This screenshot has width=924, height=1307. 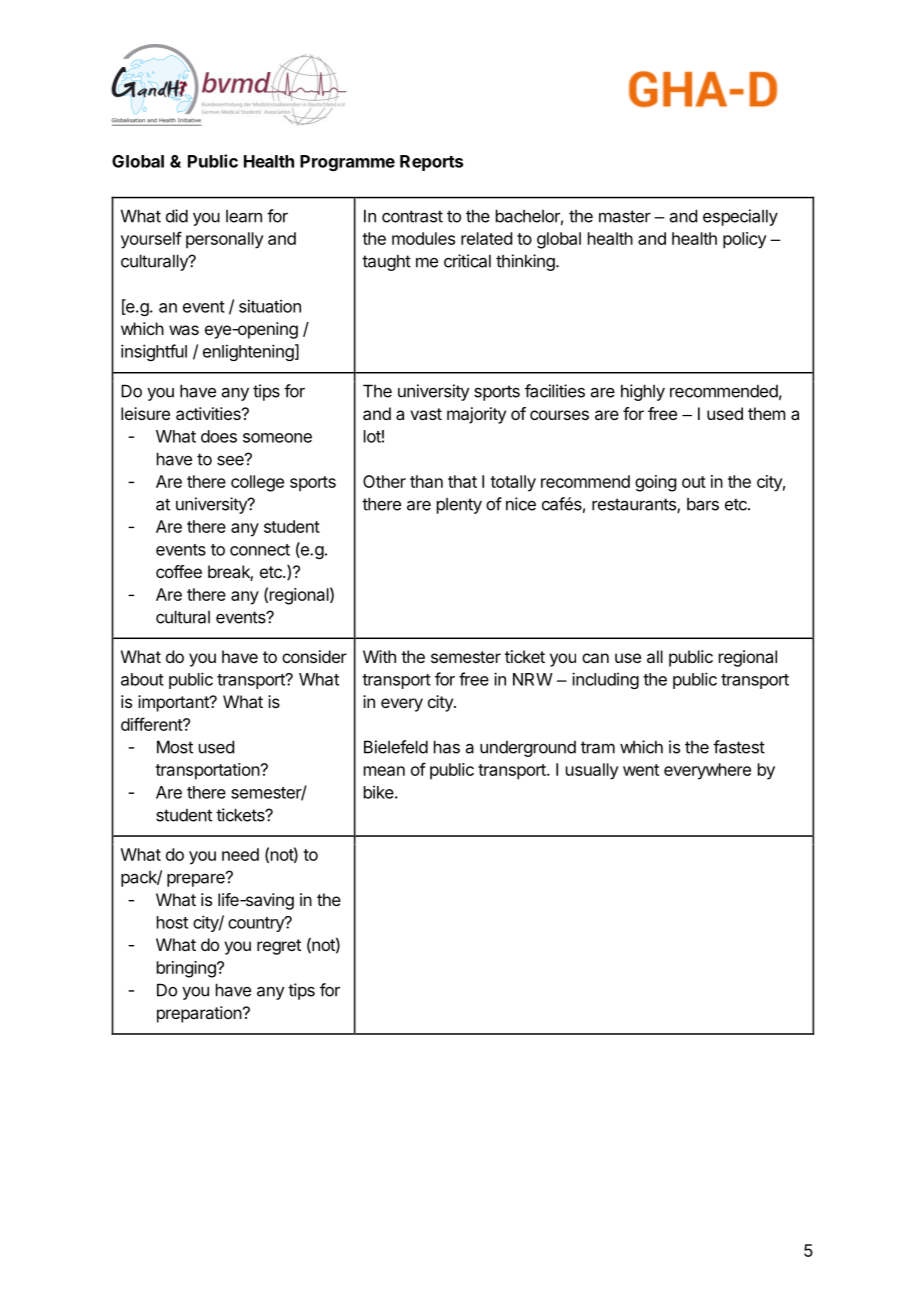 What do you see at coordinates (592, 771) in the screenshot?
I see `usually` at bounding box center [592, 771].
